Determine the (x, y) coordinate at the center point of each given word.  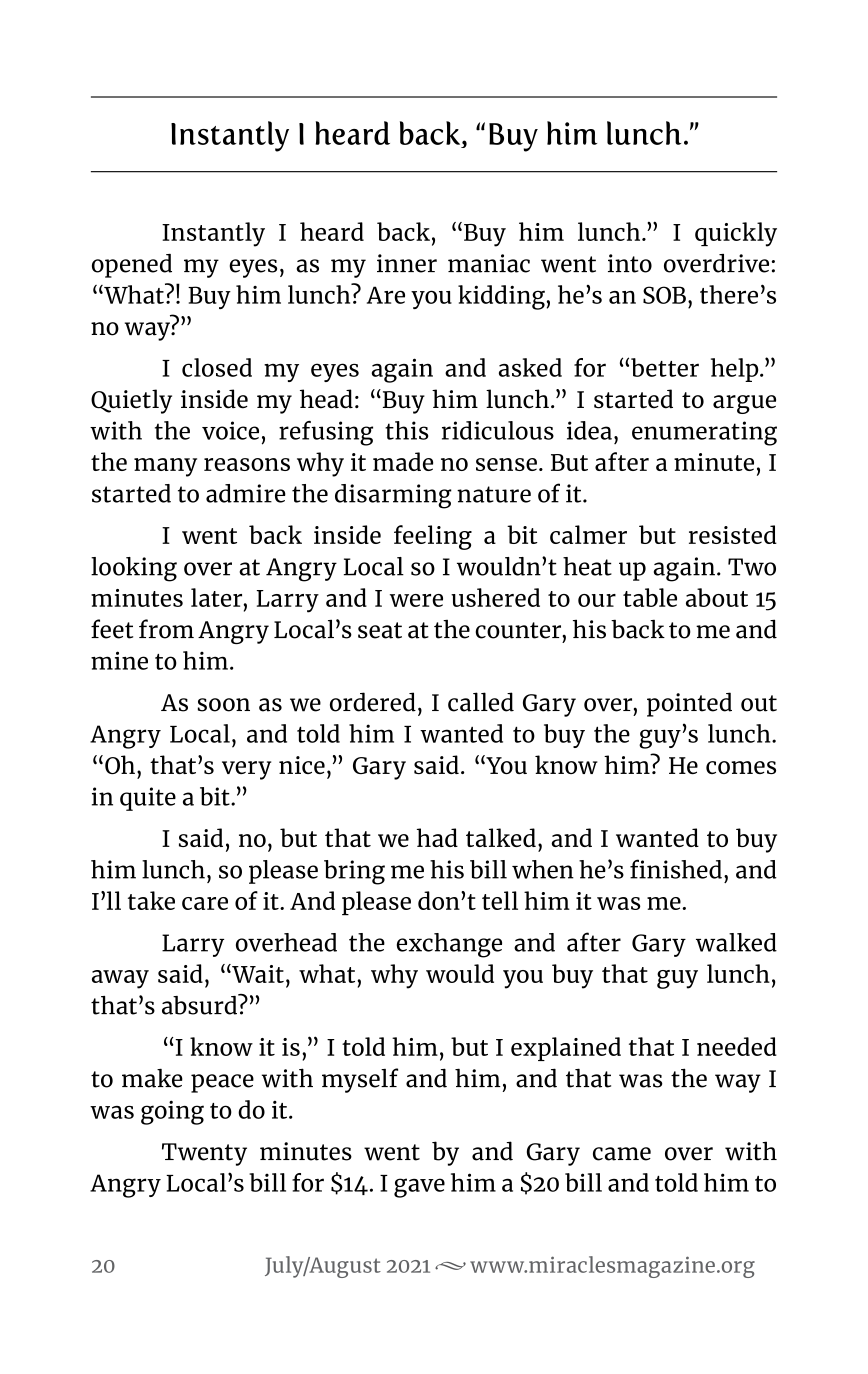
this (406, 430)
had (437, 837)
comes (741, 767)
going (172, 1112)
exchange (449, 945)
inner (407, 263)
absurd (200, 1004)
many (165, 467)
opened (132, 266)
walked (736, 942)
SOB (664, 295)
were (416, 600)
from (166, 629)
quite (148, 799)
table (650, 597)
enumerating (704, 433)
